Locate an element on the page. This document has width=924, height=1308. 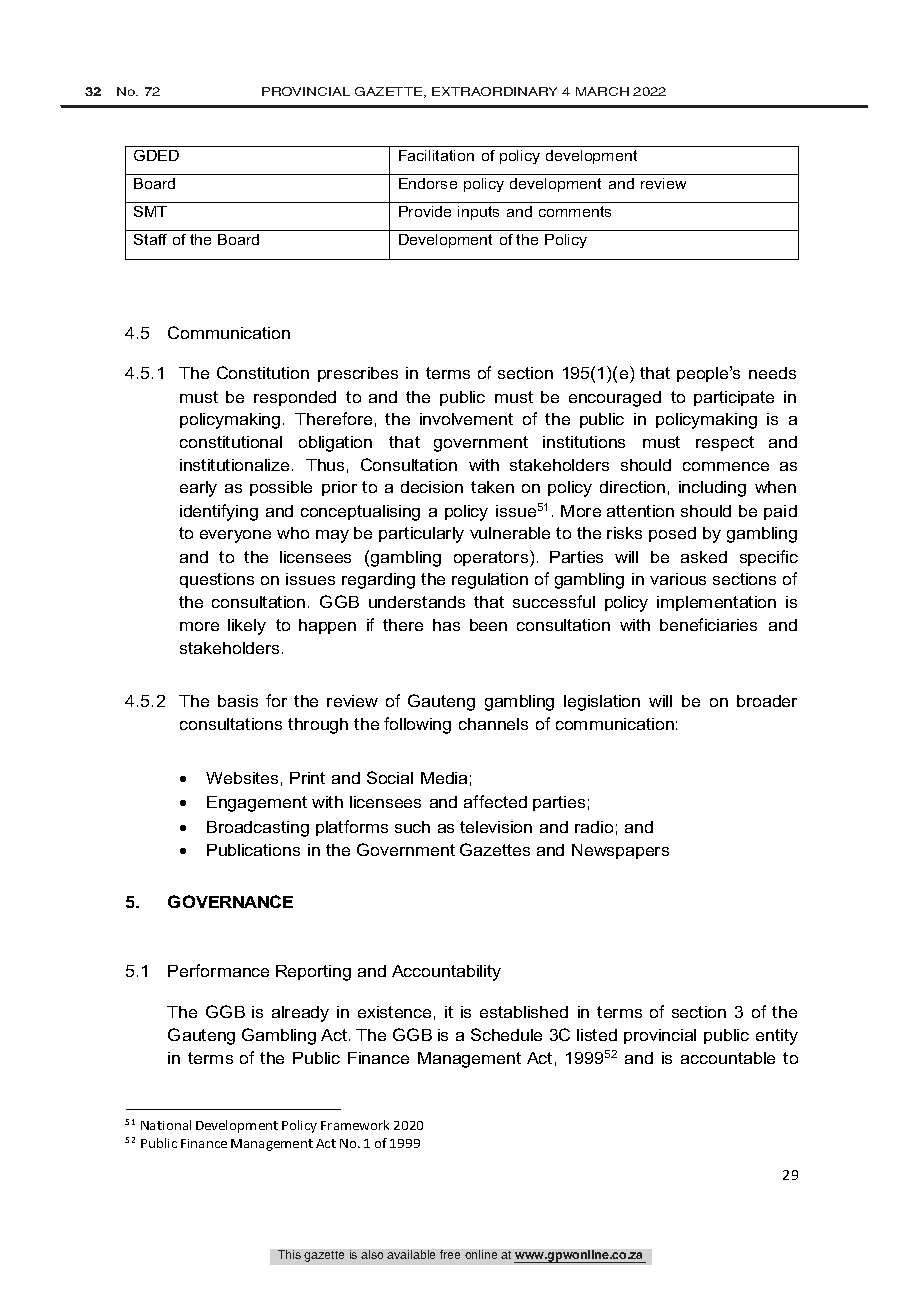
March is located at coordinates (602, 91).
